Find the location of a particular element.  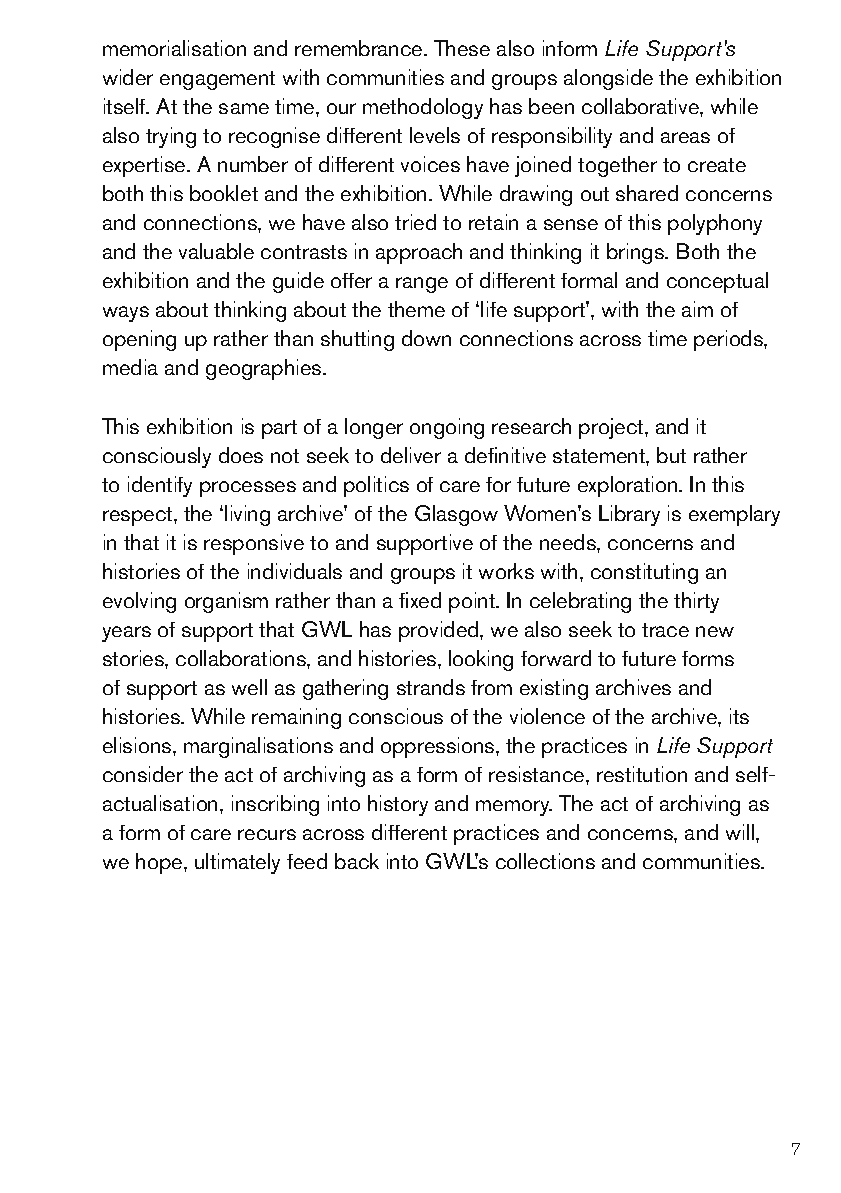

engagement is located at coordinates (217, 80).
